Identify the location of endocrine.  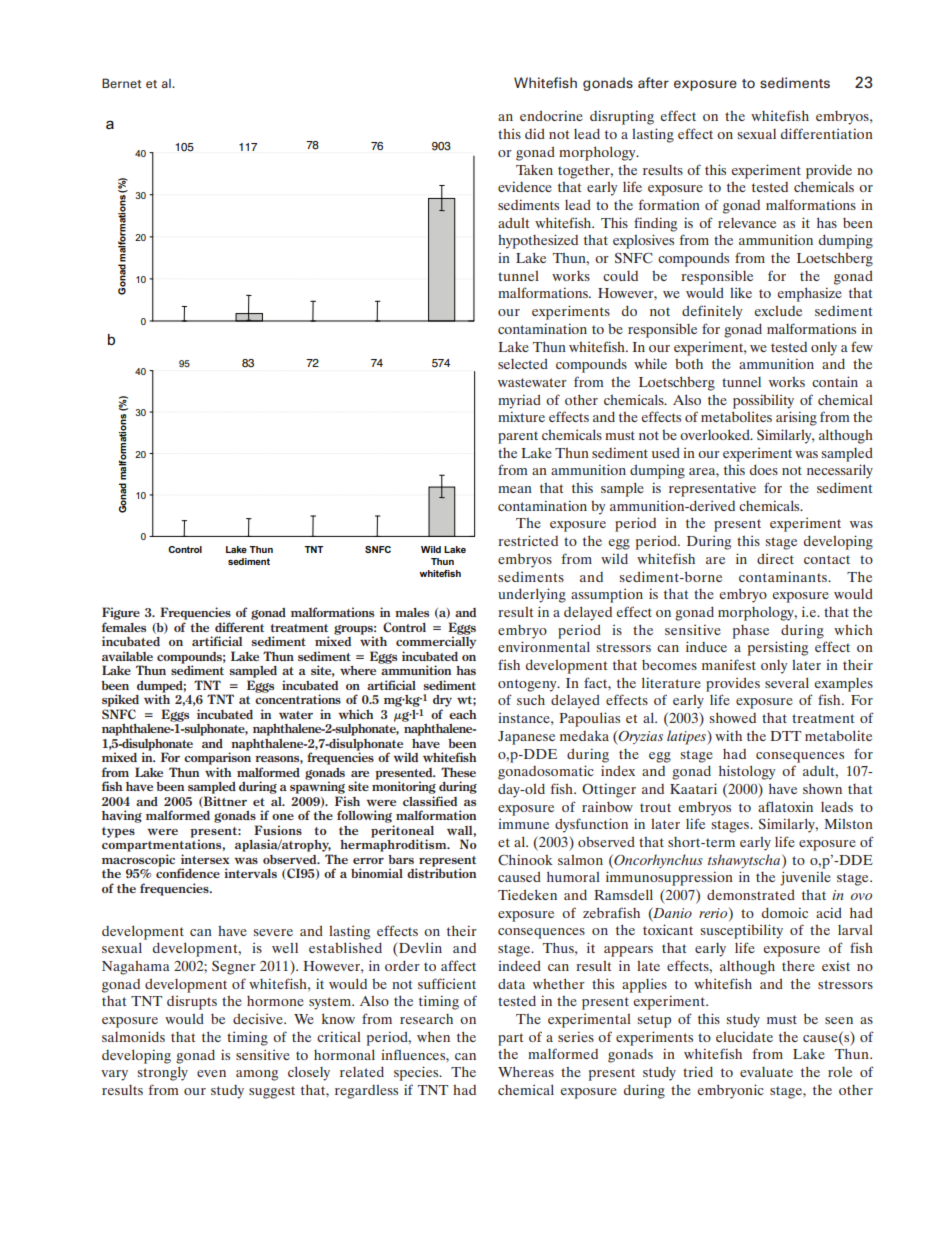
(551, 115).
